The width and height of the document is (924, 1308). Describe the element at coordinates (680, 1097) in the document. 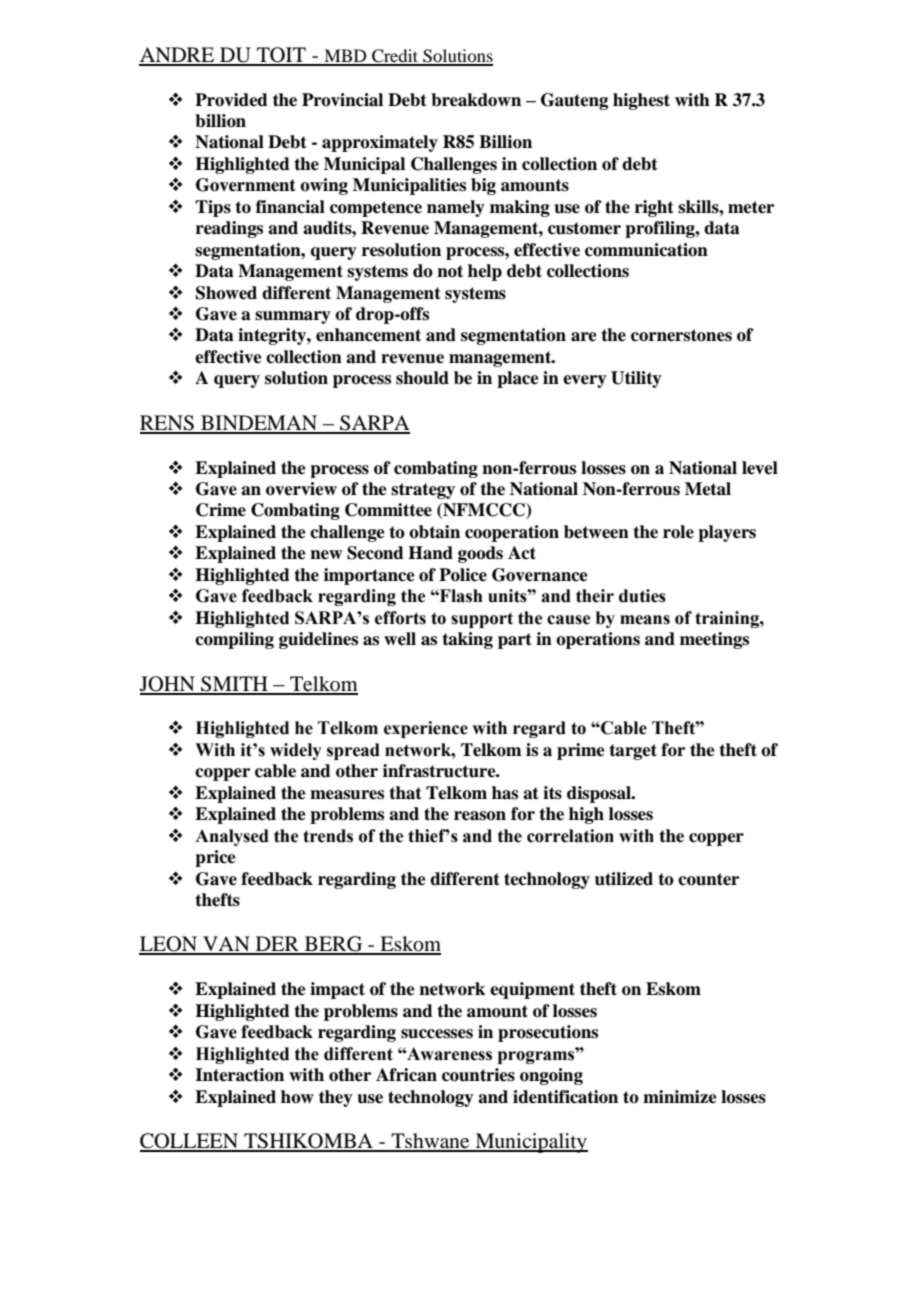

I see `minimize` at that location.
